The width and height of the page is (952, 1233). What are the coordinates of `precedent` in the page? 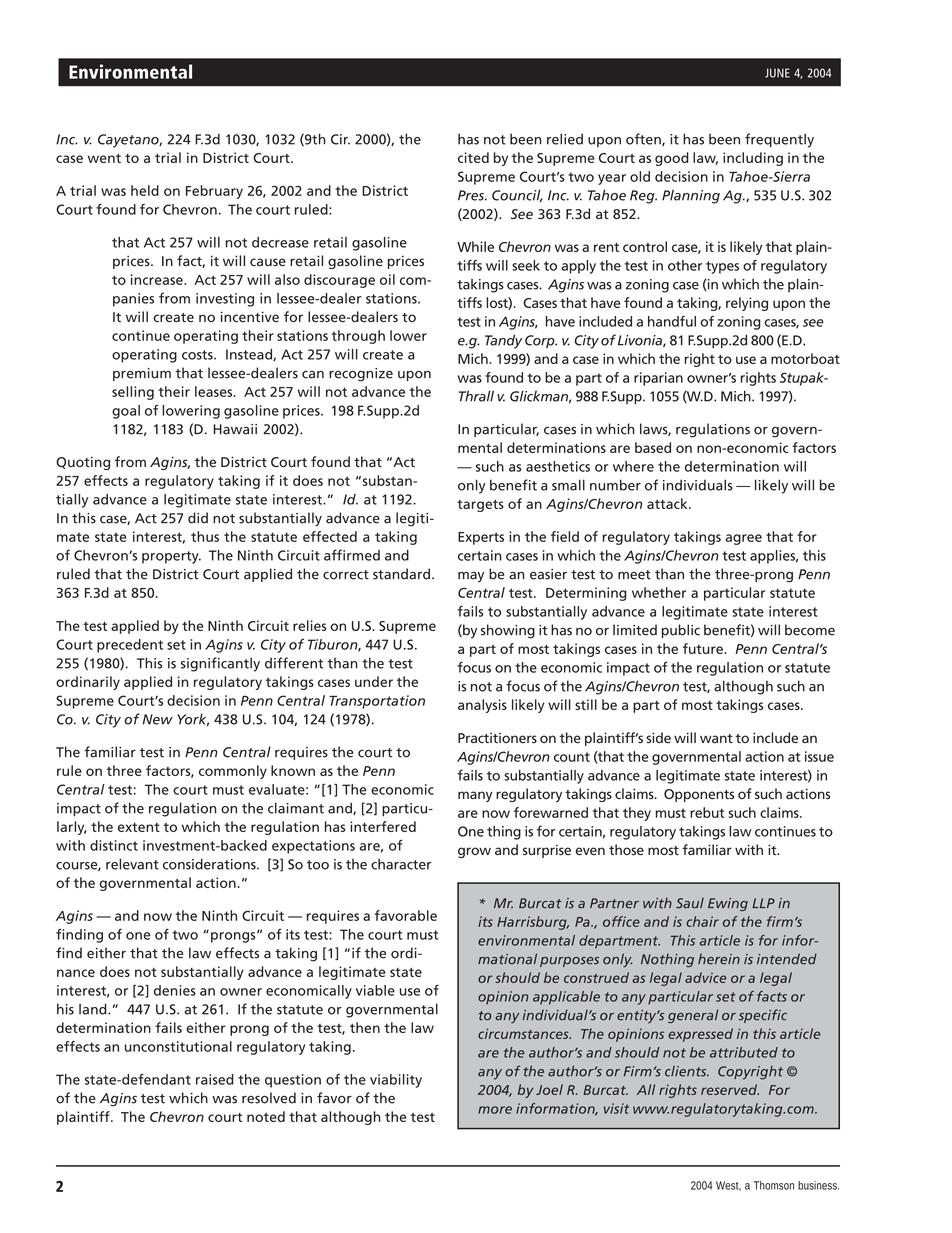 It's located at (130, 646).
